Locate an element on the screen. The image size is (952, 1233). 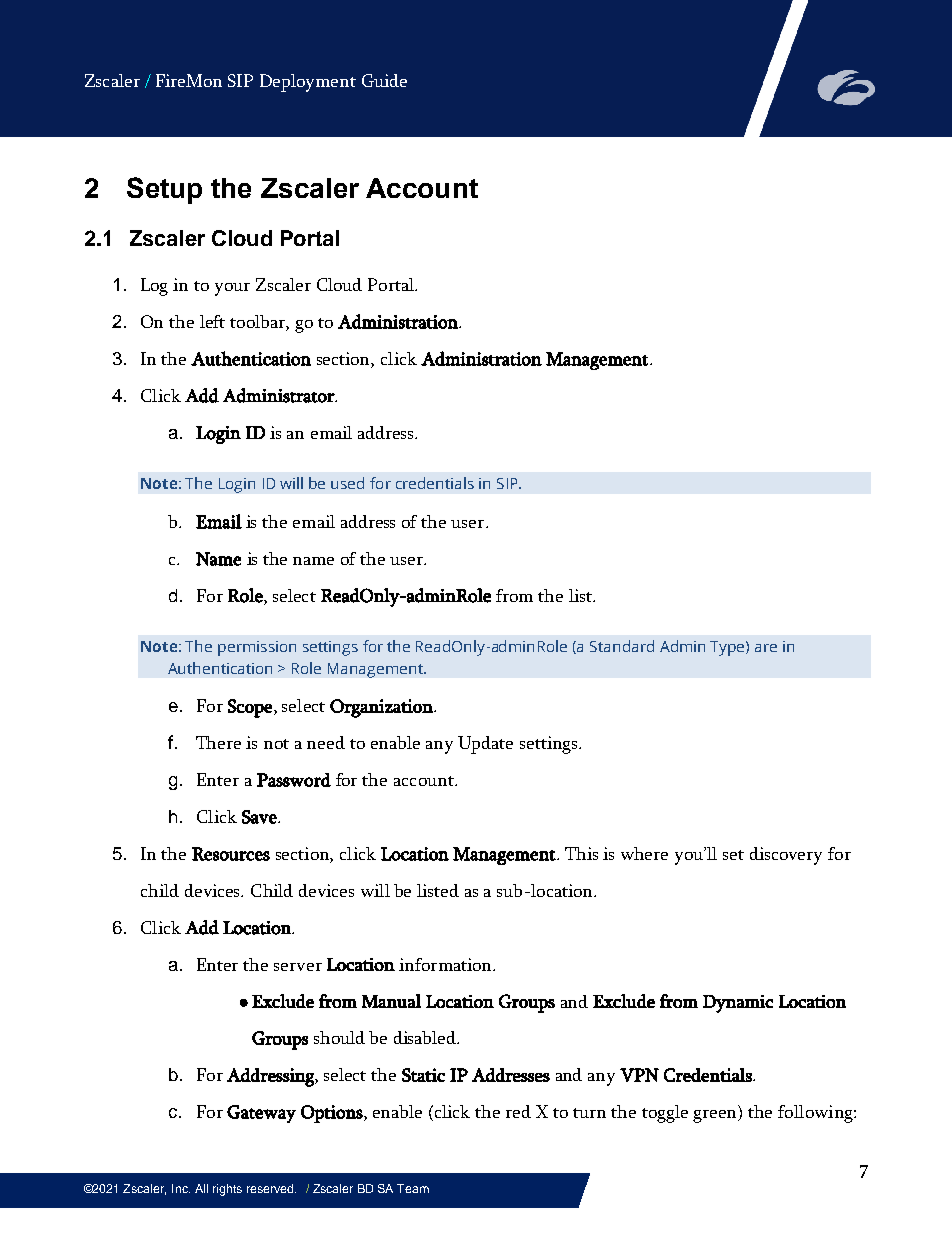
permission is located at coordinates (257, 648).
